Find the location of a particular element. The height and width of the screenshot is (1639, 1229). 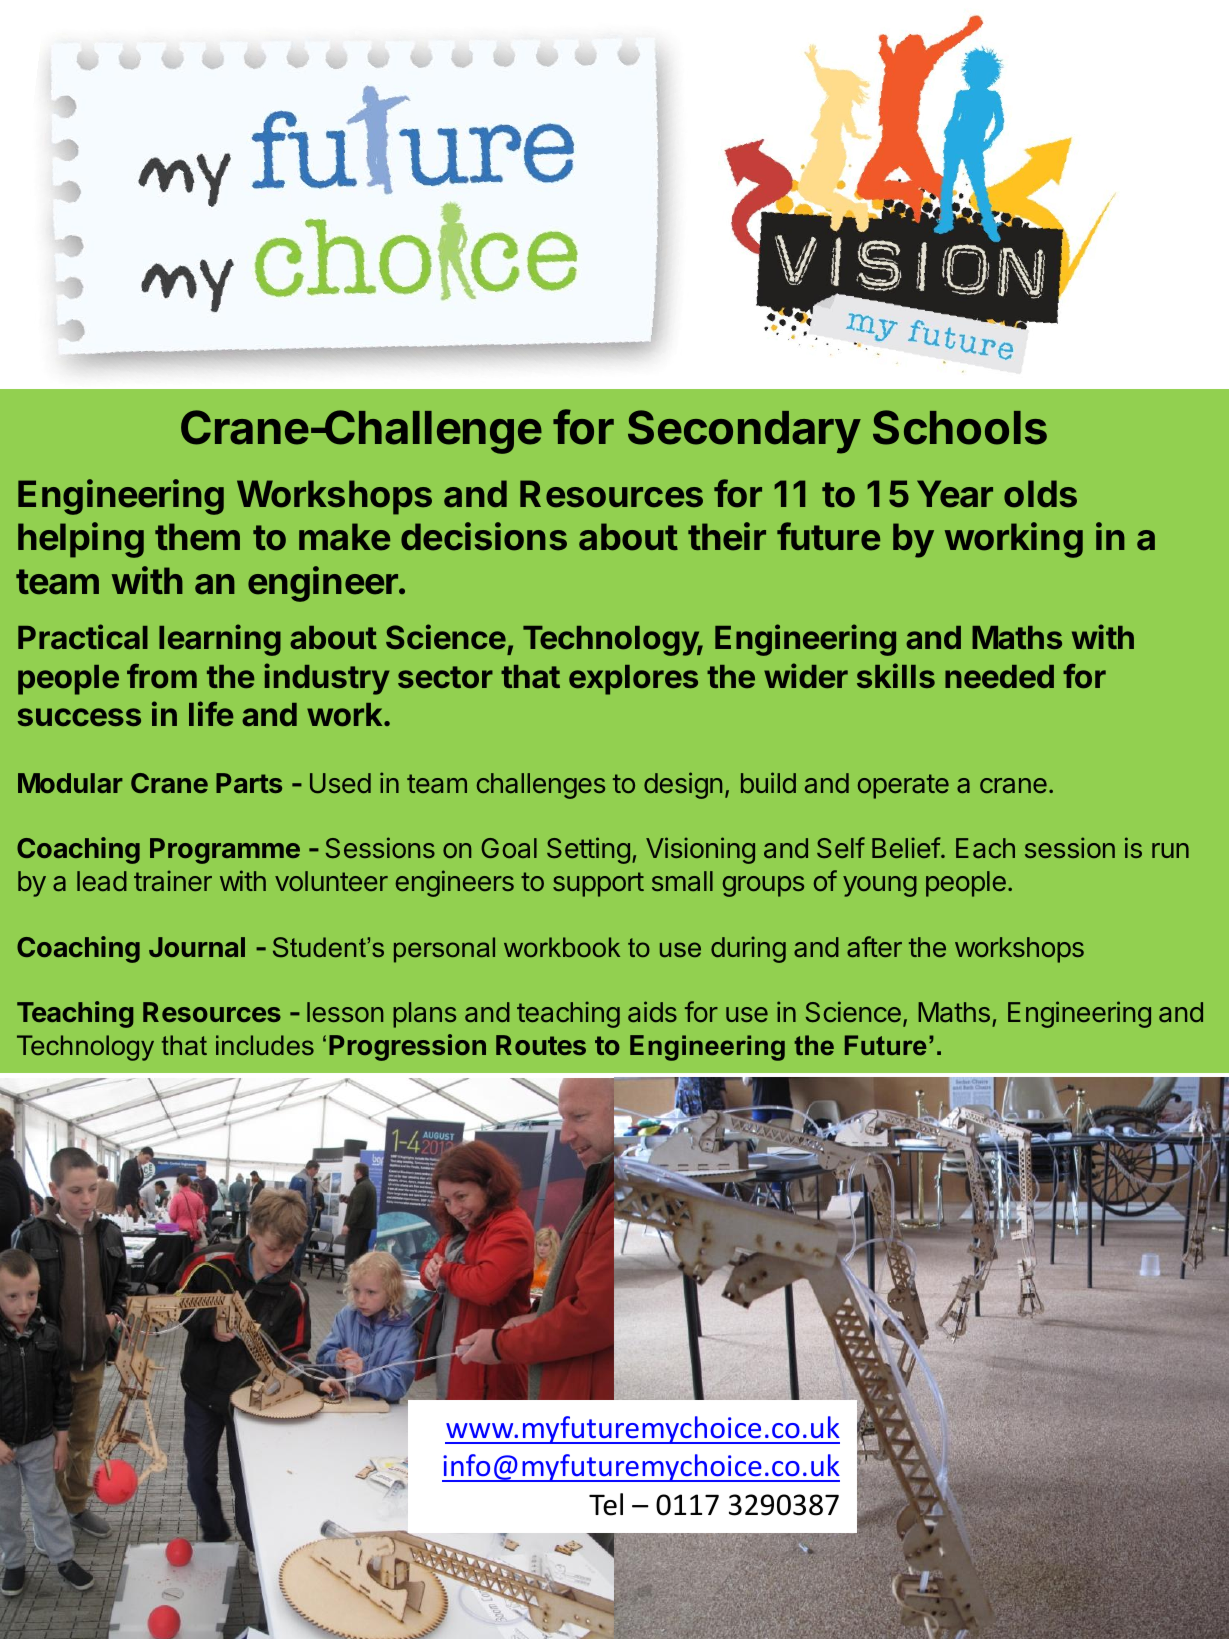

after is located at coordinates (874, 946).
